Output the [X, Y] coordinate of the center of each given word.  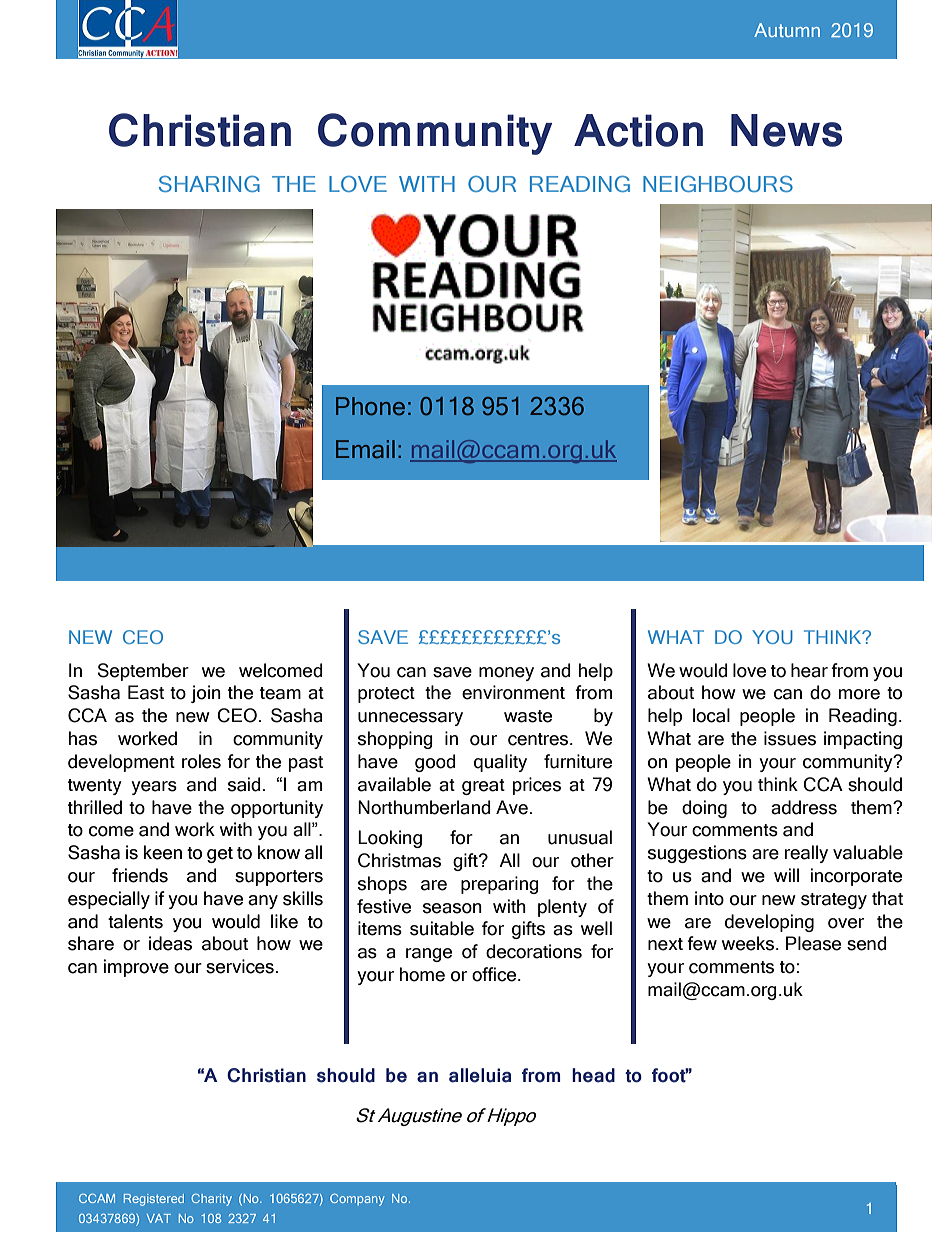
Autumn [787, 30]
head [593, 1075]
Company [357, 1200]
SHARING [209, 184]
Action [638, 130]
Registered [154, 1200]
